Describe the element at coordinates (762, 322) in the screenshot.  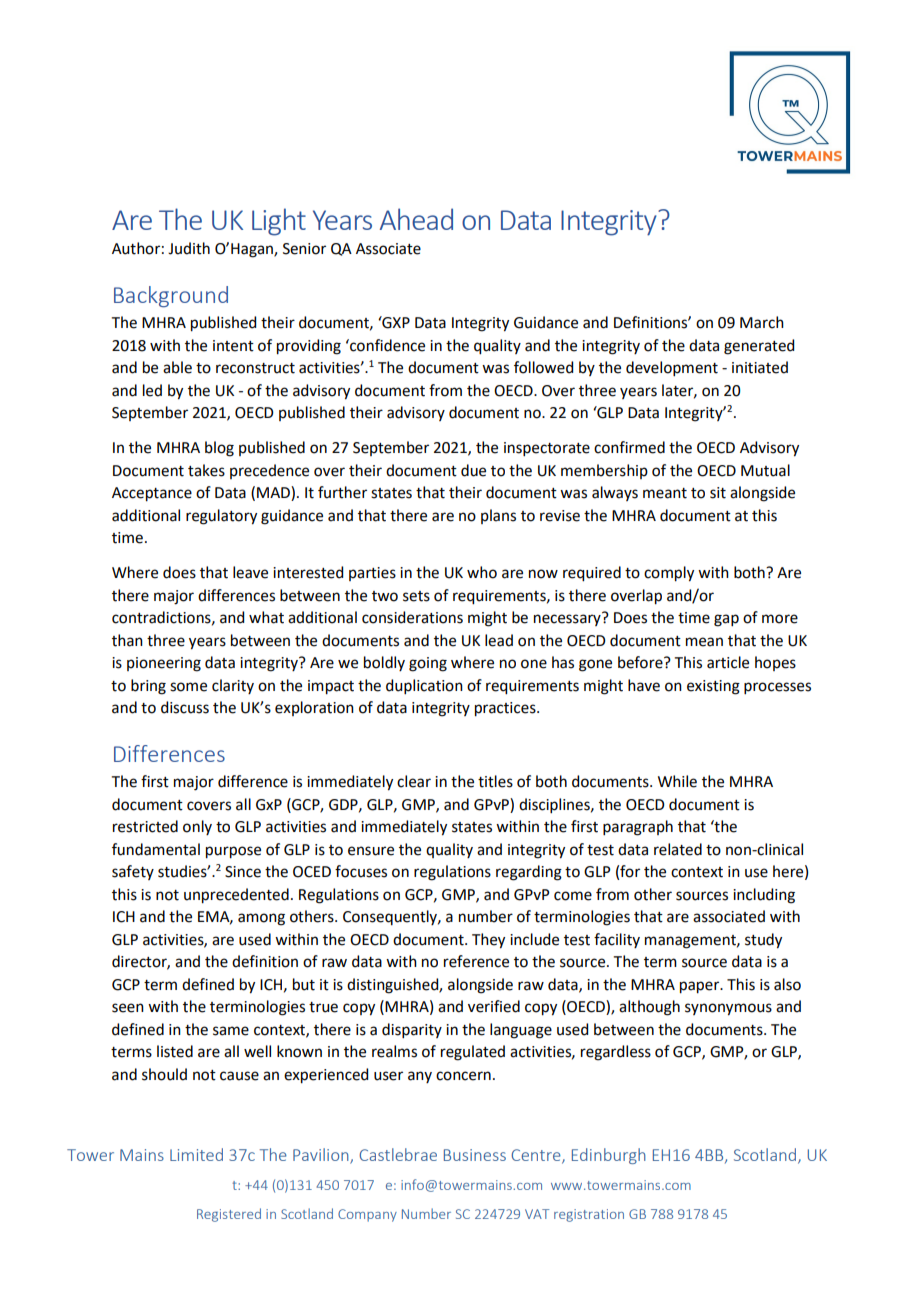
I see `March` at that location.
